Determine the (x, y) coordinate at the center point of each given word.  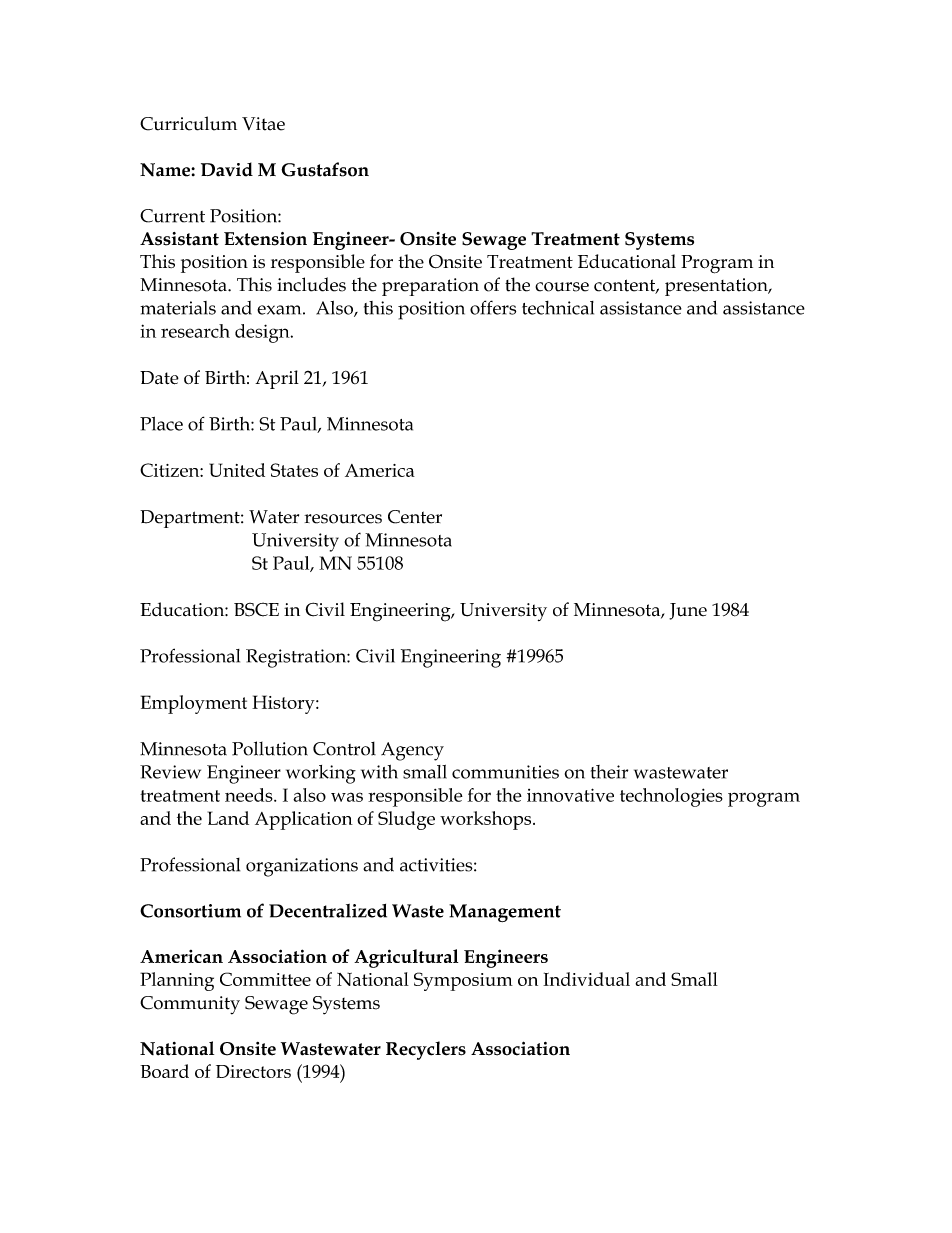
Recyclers (426, 1050)
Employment (194, 704)
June (688, 611)
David (227, 169)
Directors (253, 1071)
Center (415, 517)
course (562, 287)
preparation (430, 287)
